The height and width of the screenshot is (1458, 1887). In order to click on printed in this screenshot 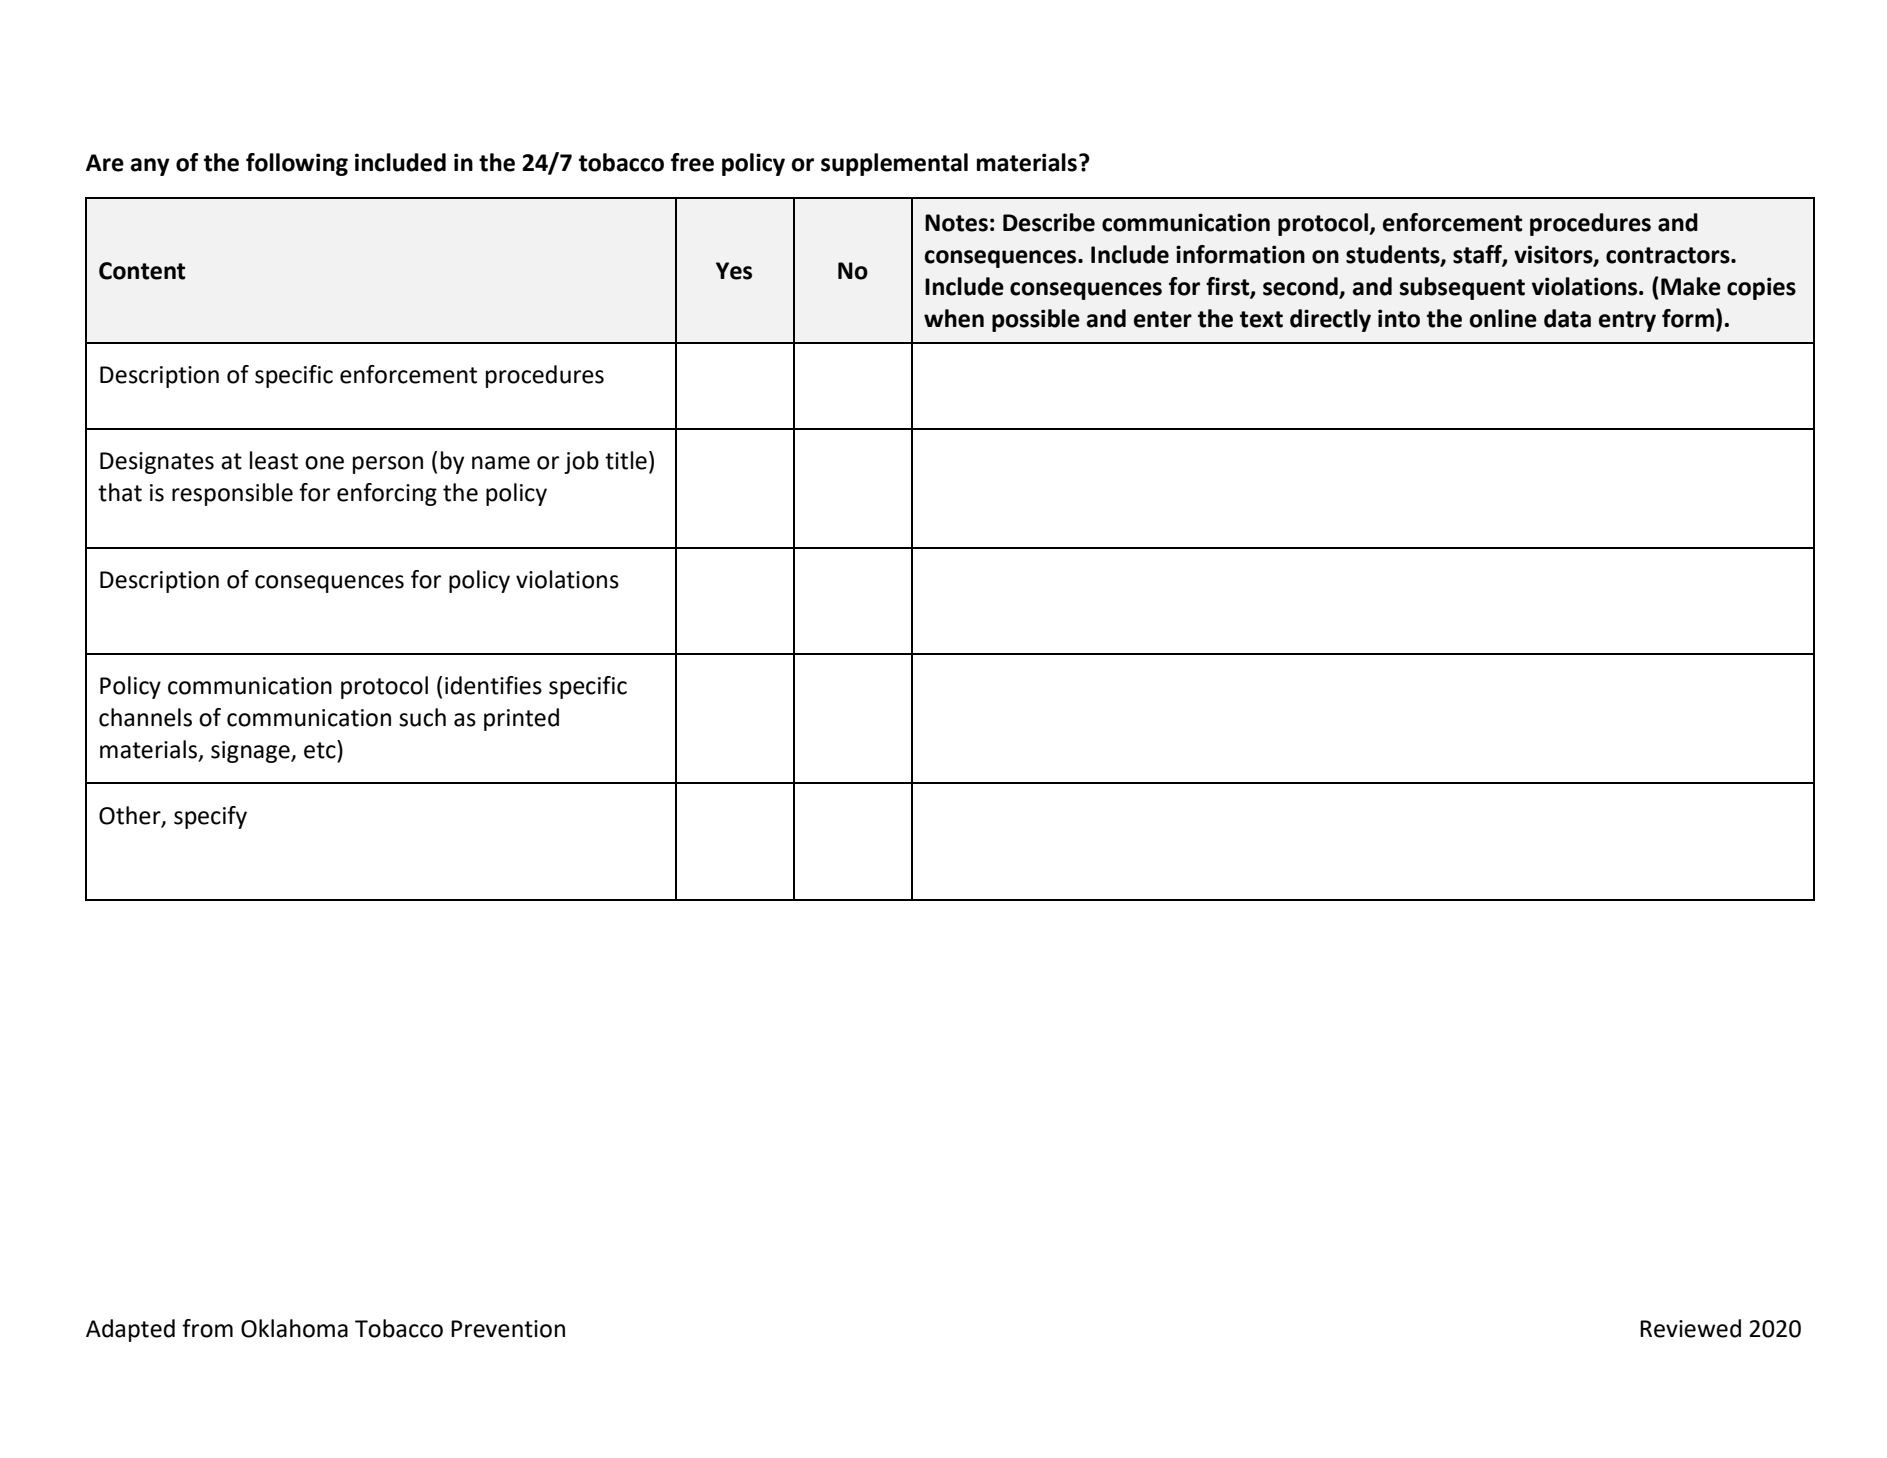, I will do `click(521, 719)`.
